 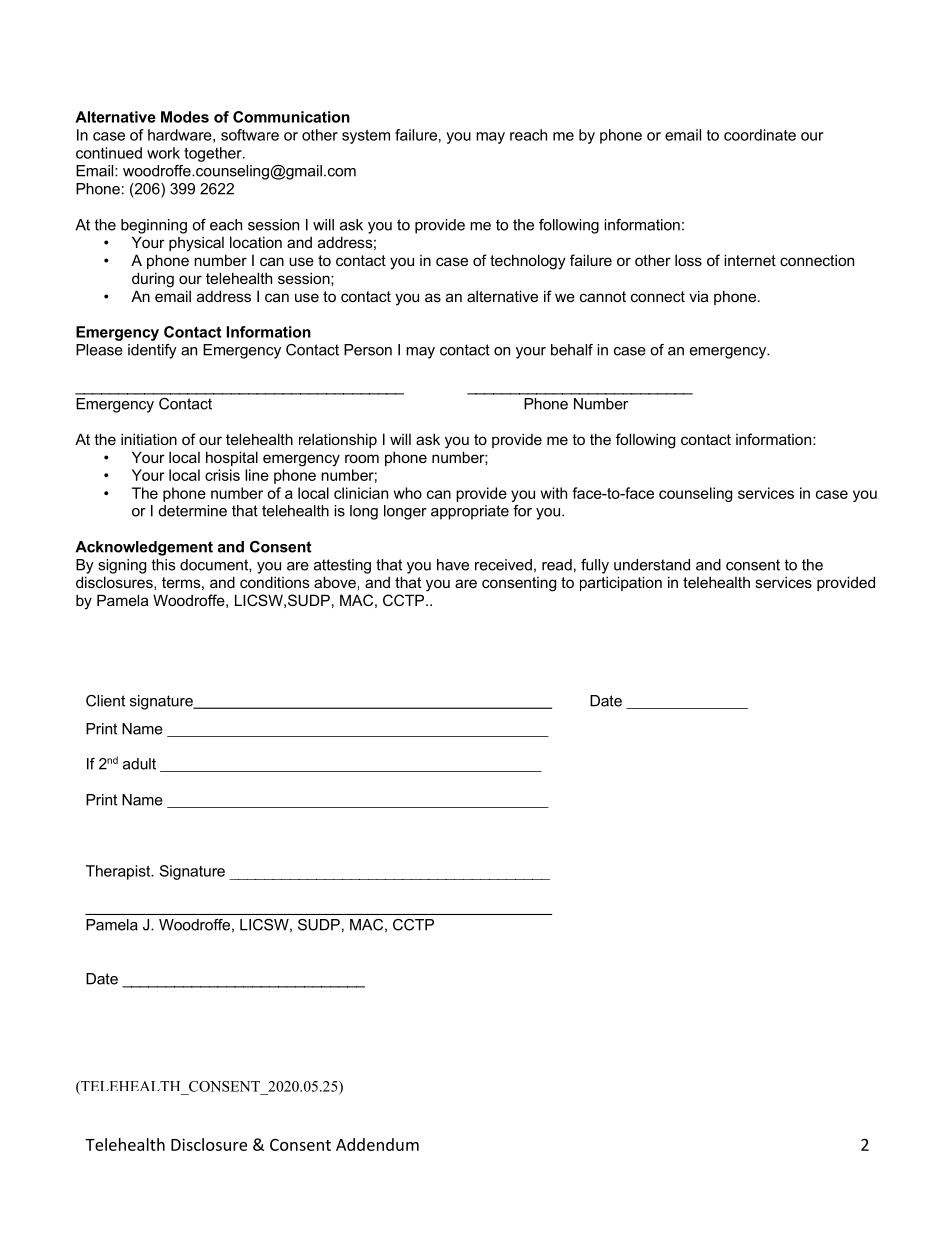 What do you see at coordinates (408, 493) in the screenshot?
I see `who` at bounding box center [408, 493].
